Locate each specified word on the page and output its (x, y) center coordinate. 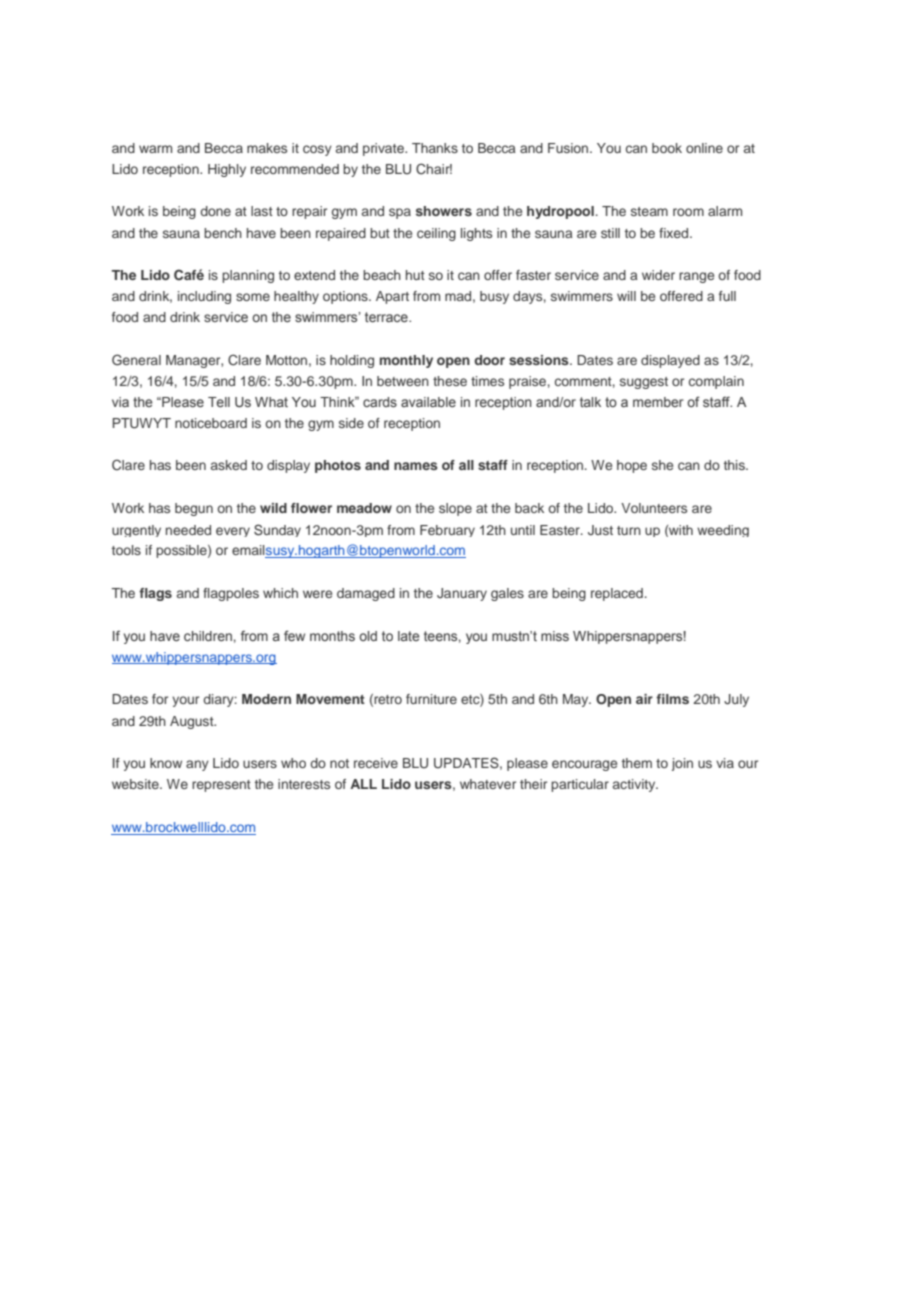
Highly (227, 170)
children (208, 636)
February (447, 531)
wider (658, 275)
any (197, 765)
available (428, 402)
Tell (219, 402)
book (667, 148)
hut (415, 275)
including (204, 297)
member (658, 402)
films (672, 699)
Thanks (435, 148)
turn (629, 530)
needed (188, 530)
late (409, 636)
